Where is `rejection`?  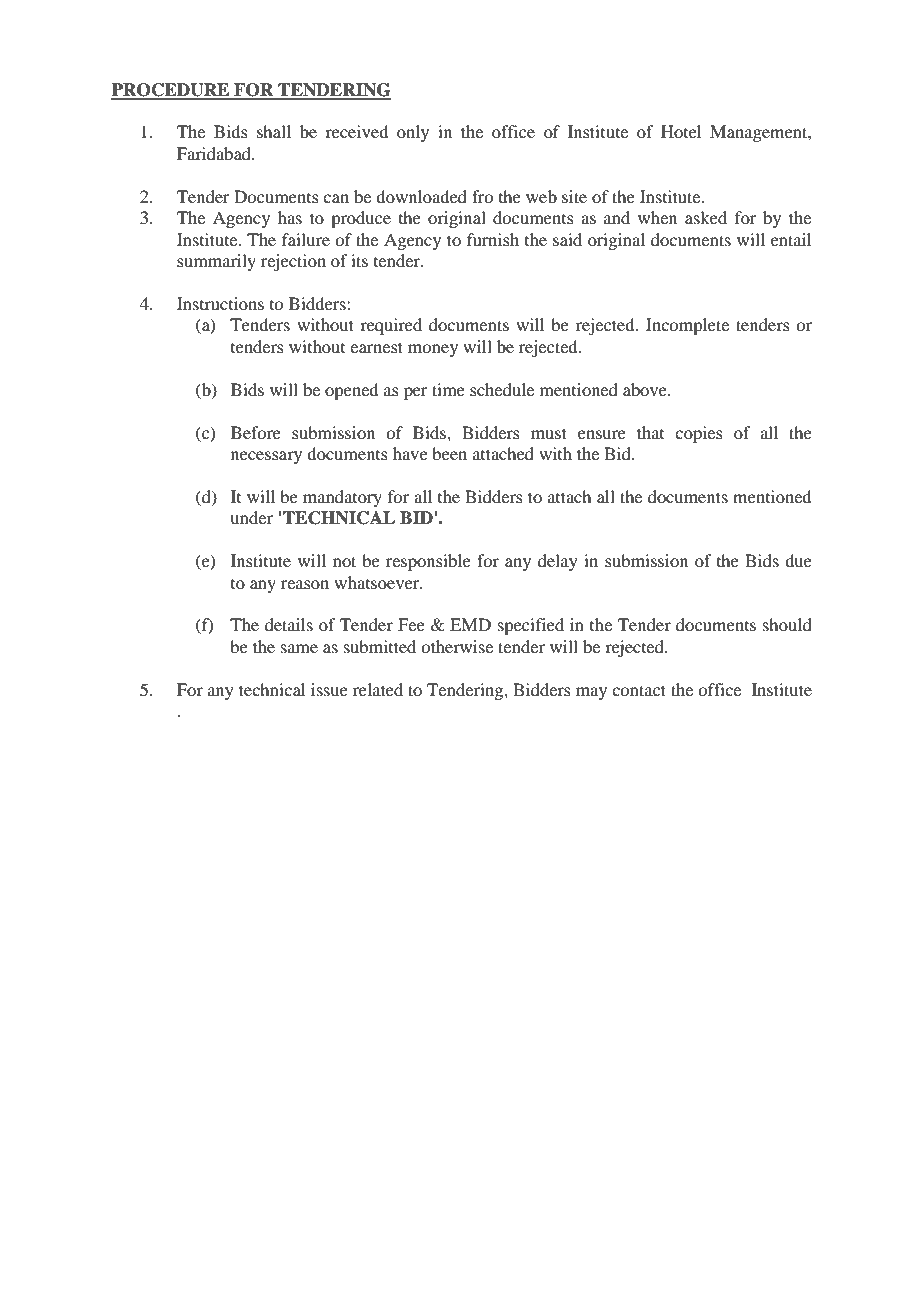
rejection is located at coordinates (293, 262).
